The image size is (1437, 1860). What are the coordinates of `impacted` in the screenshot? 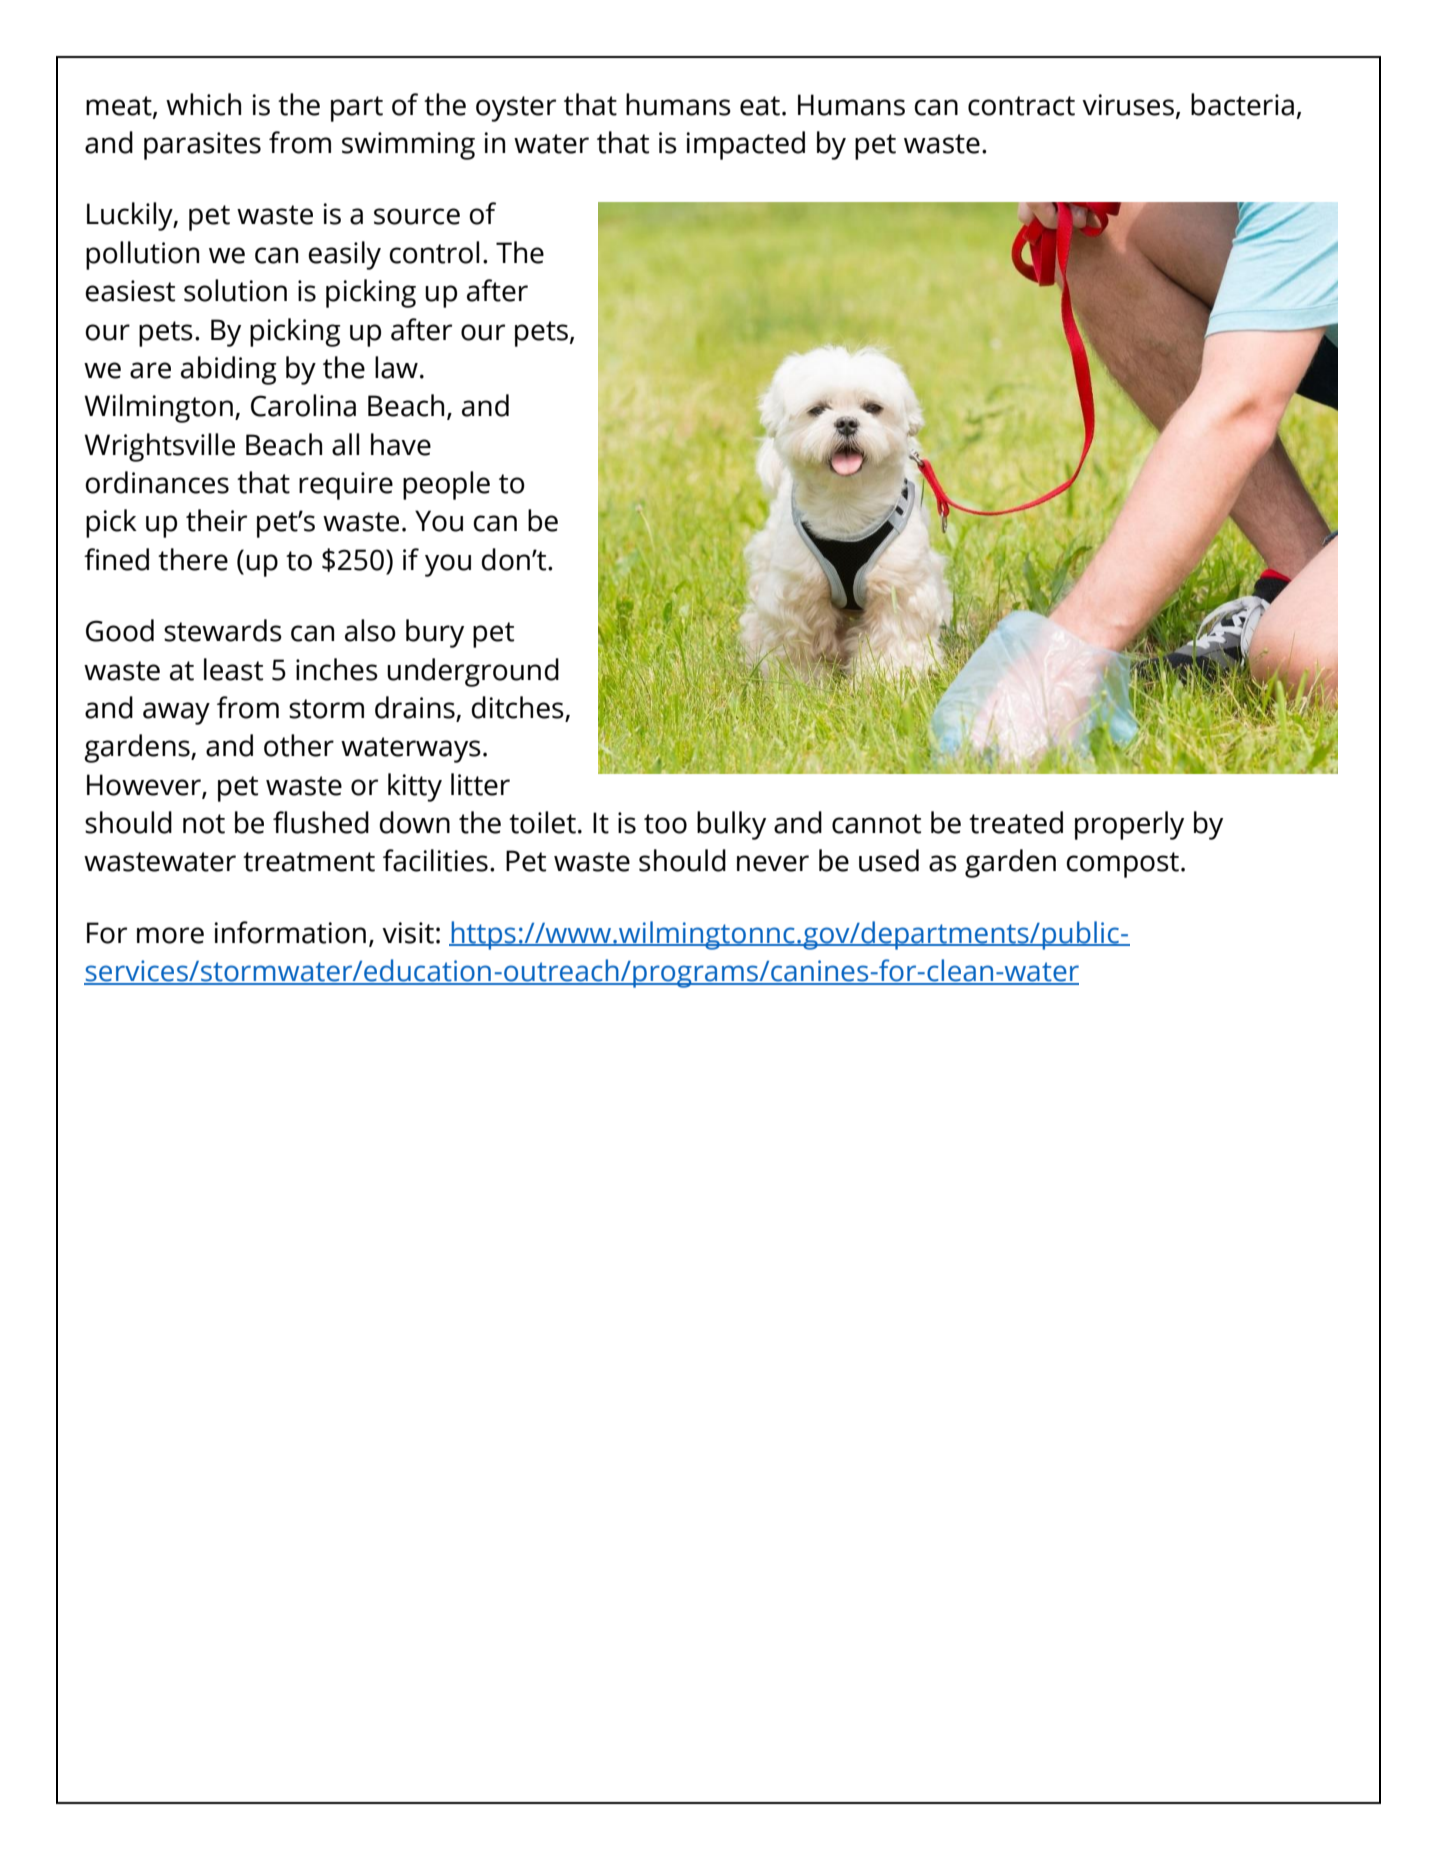 It's located at (746, 145).
